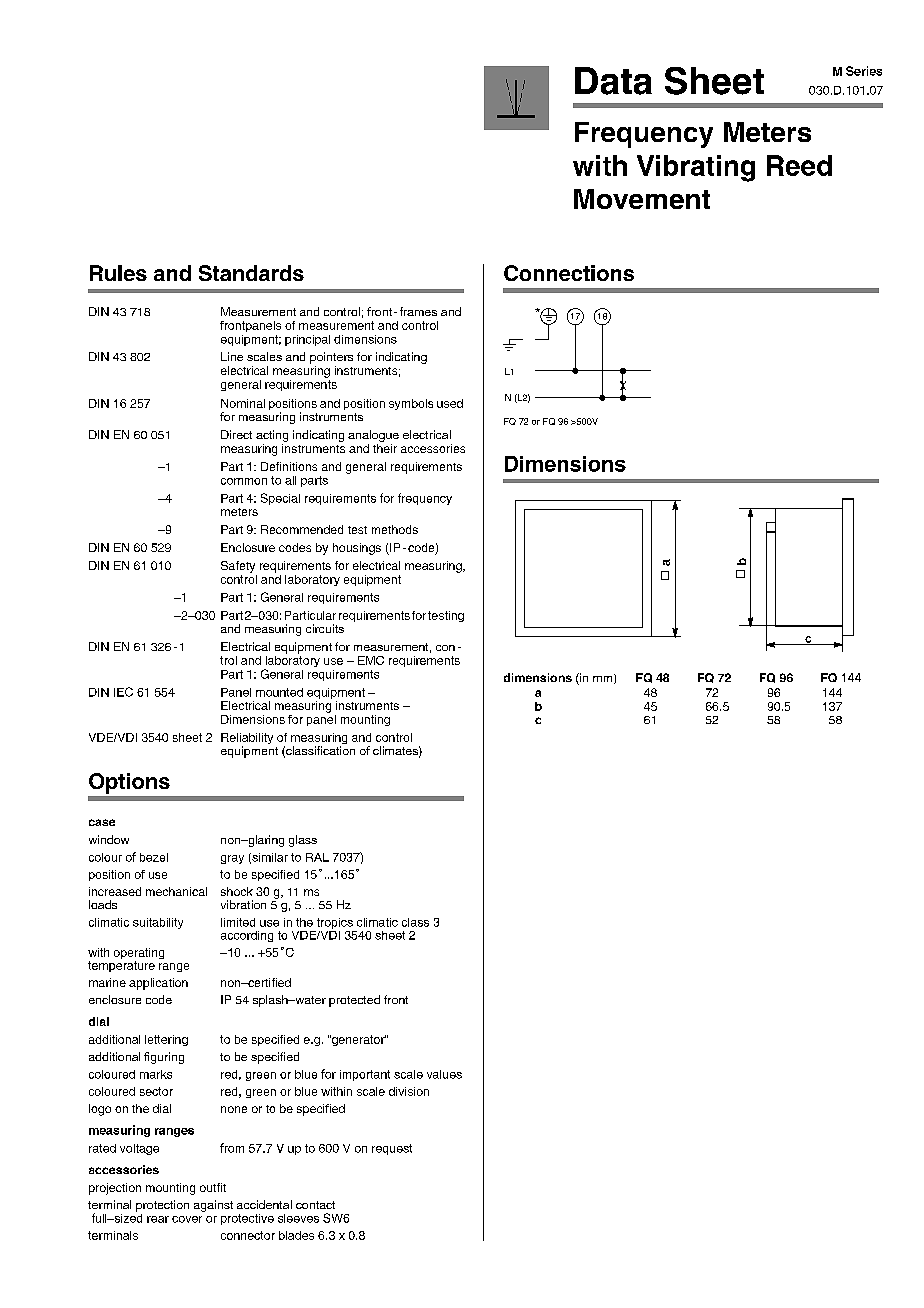  I want to click on symbols, so click(411, 404).
